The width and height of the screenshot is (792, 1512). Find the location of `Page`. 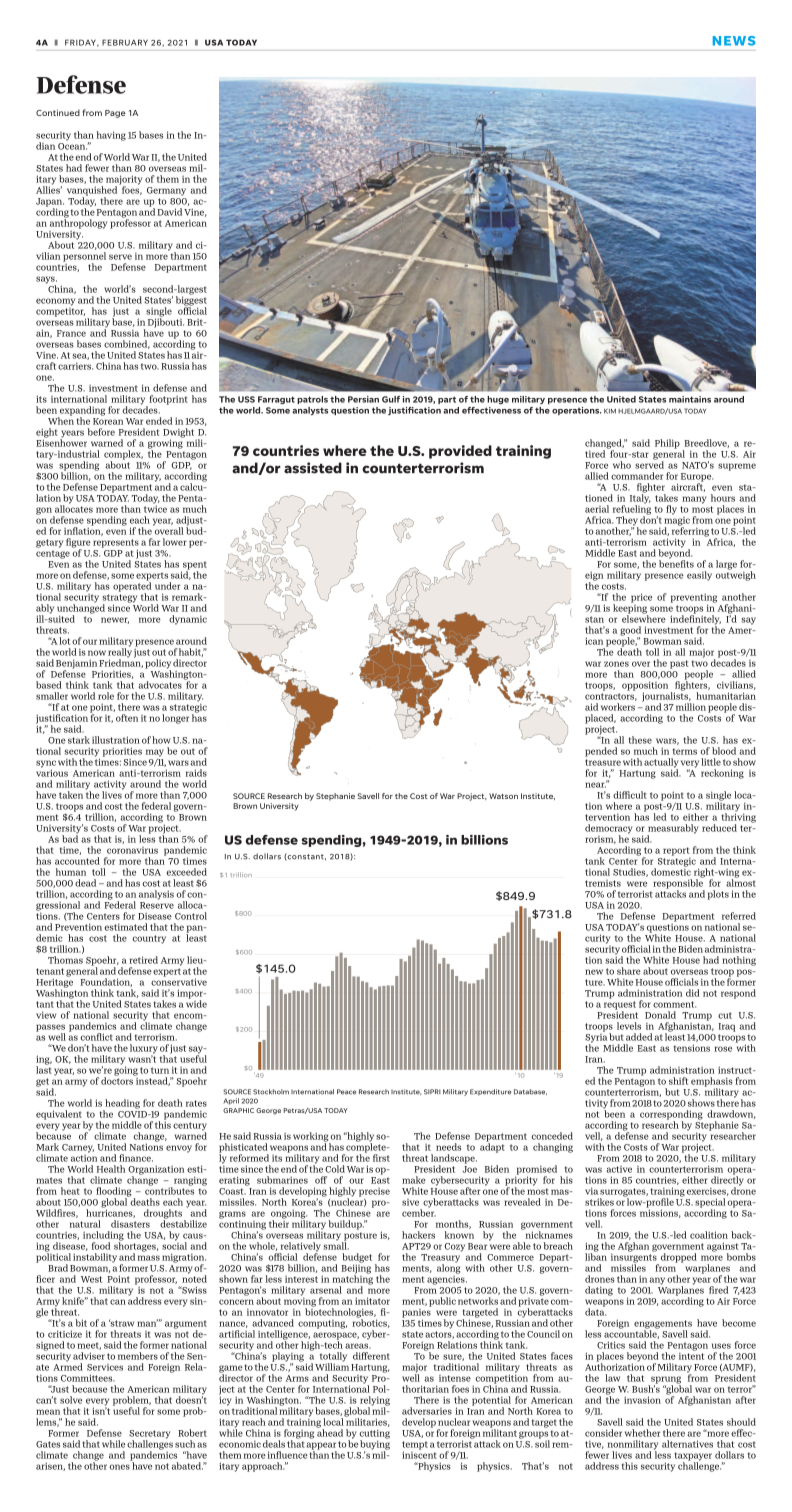

Page is located at coordinates (115, 114).
